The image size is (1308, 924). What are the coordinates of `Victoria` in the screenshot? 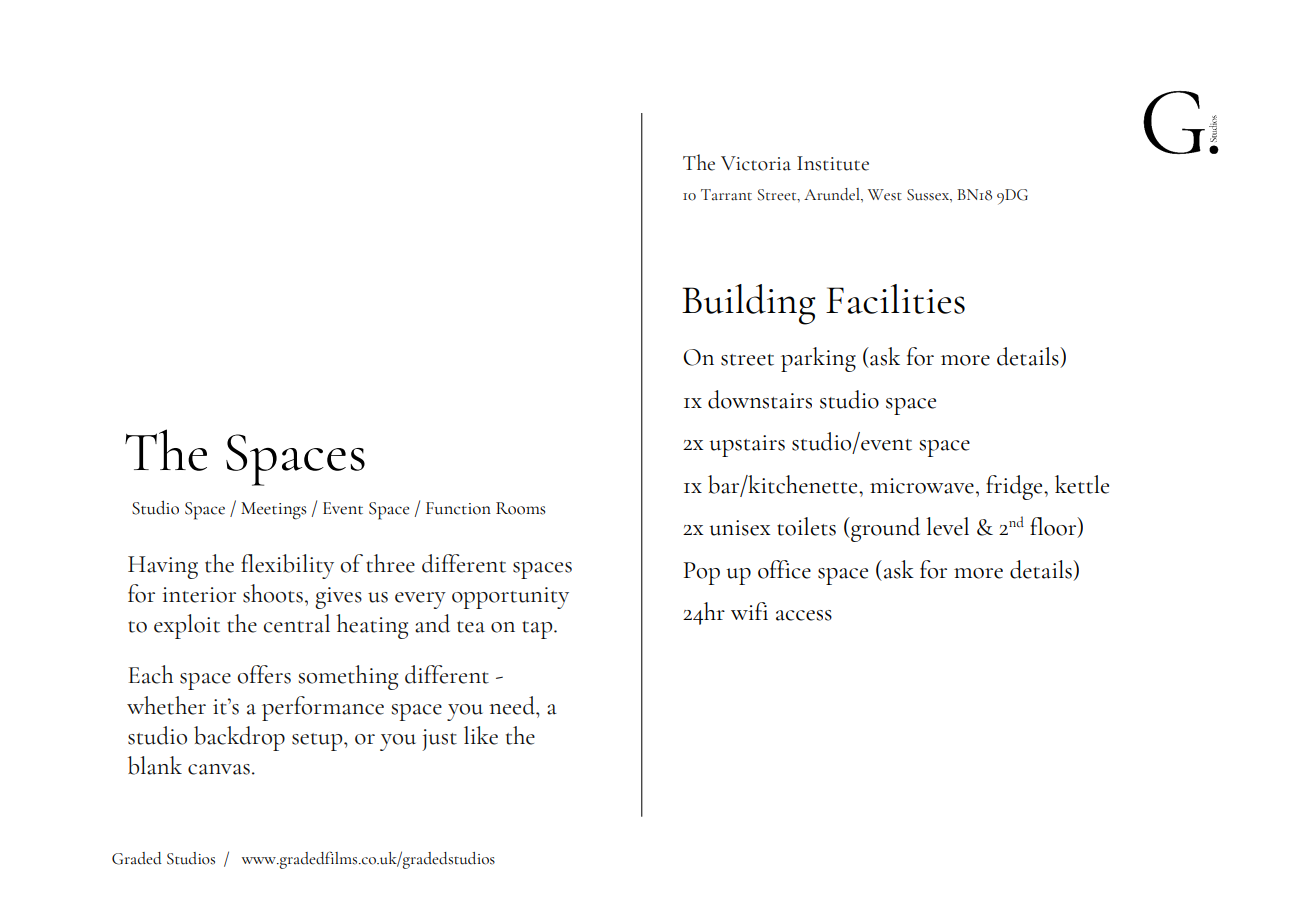 It's located at (756, 163).
